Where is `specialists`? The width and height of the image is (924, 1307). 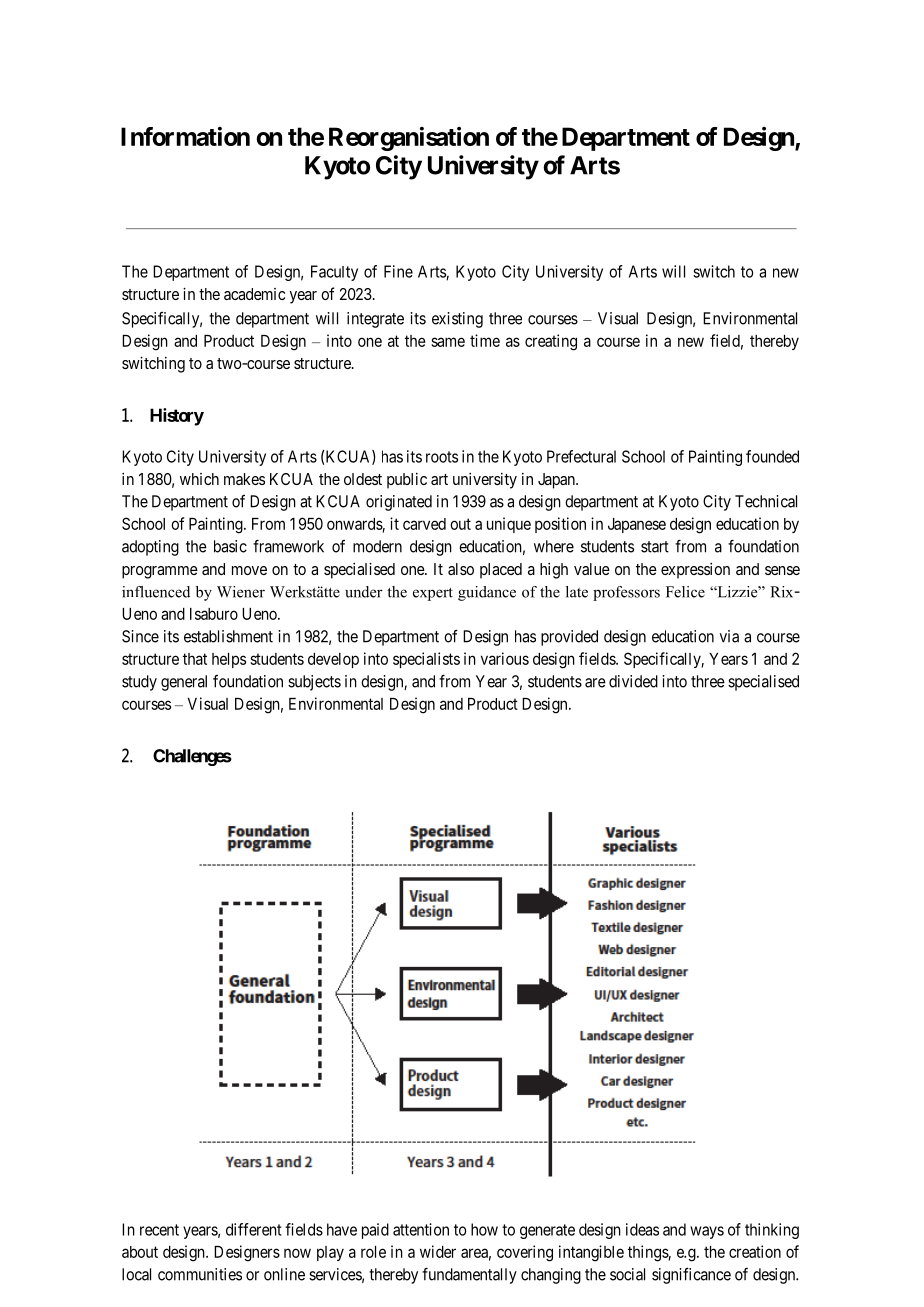
specialists is located at coordinates (426, 660).
